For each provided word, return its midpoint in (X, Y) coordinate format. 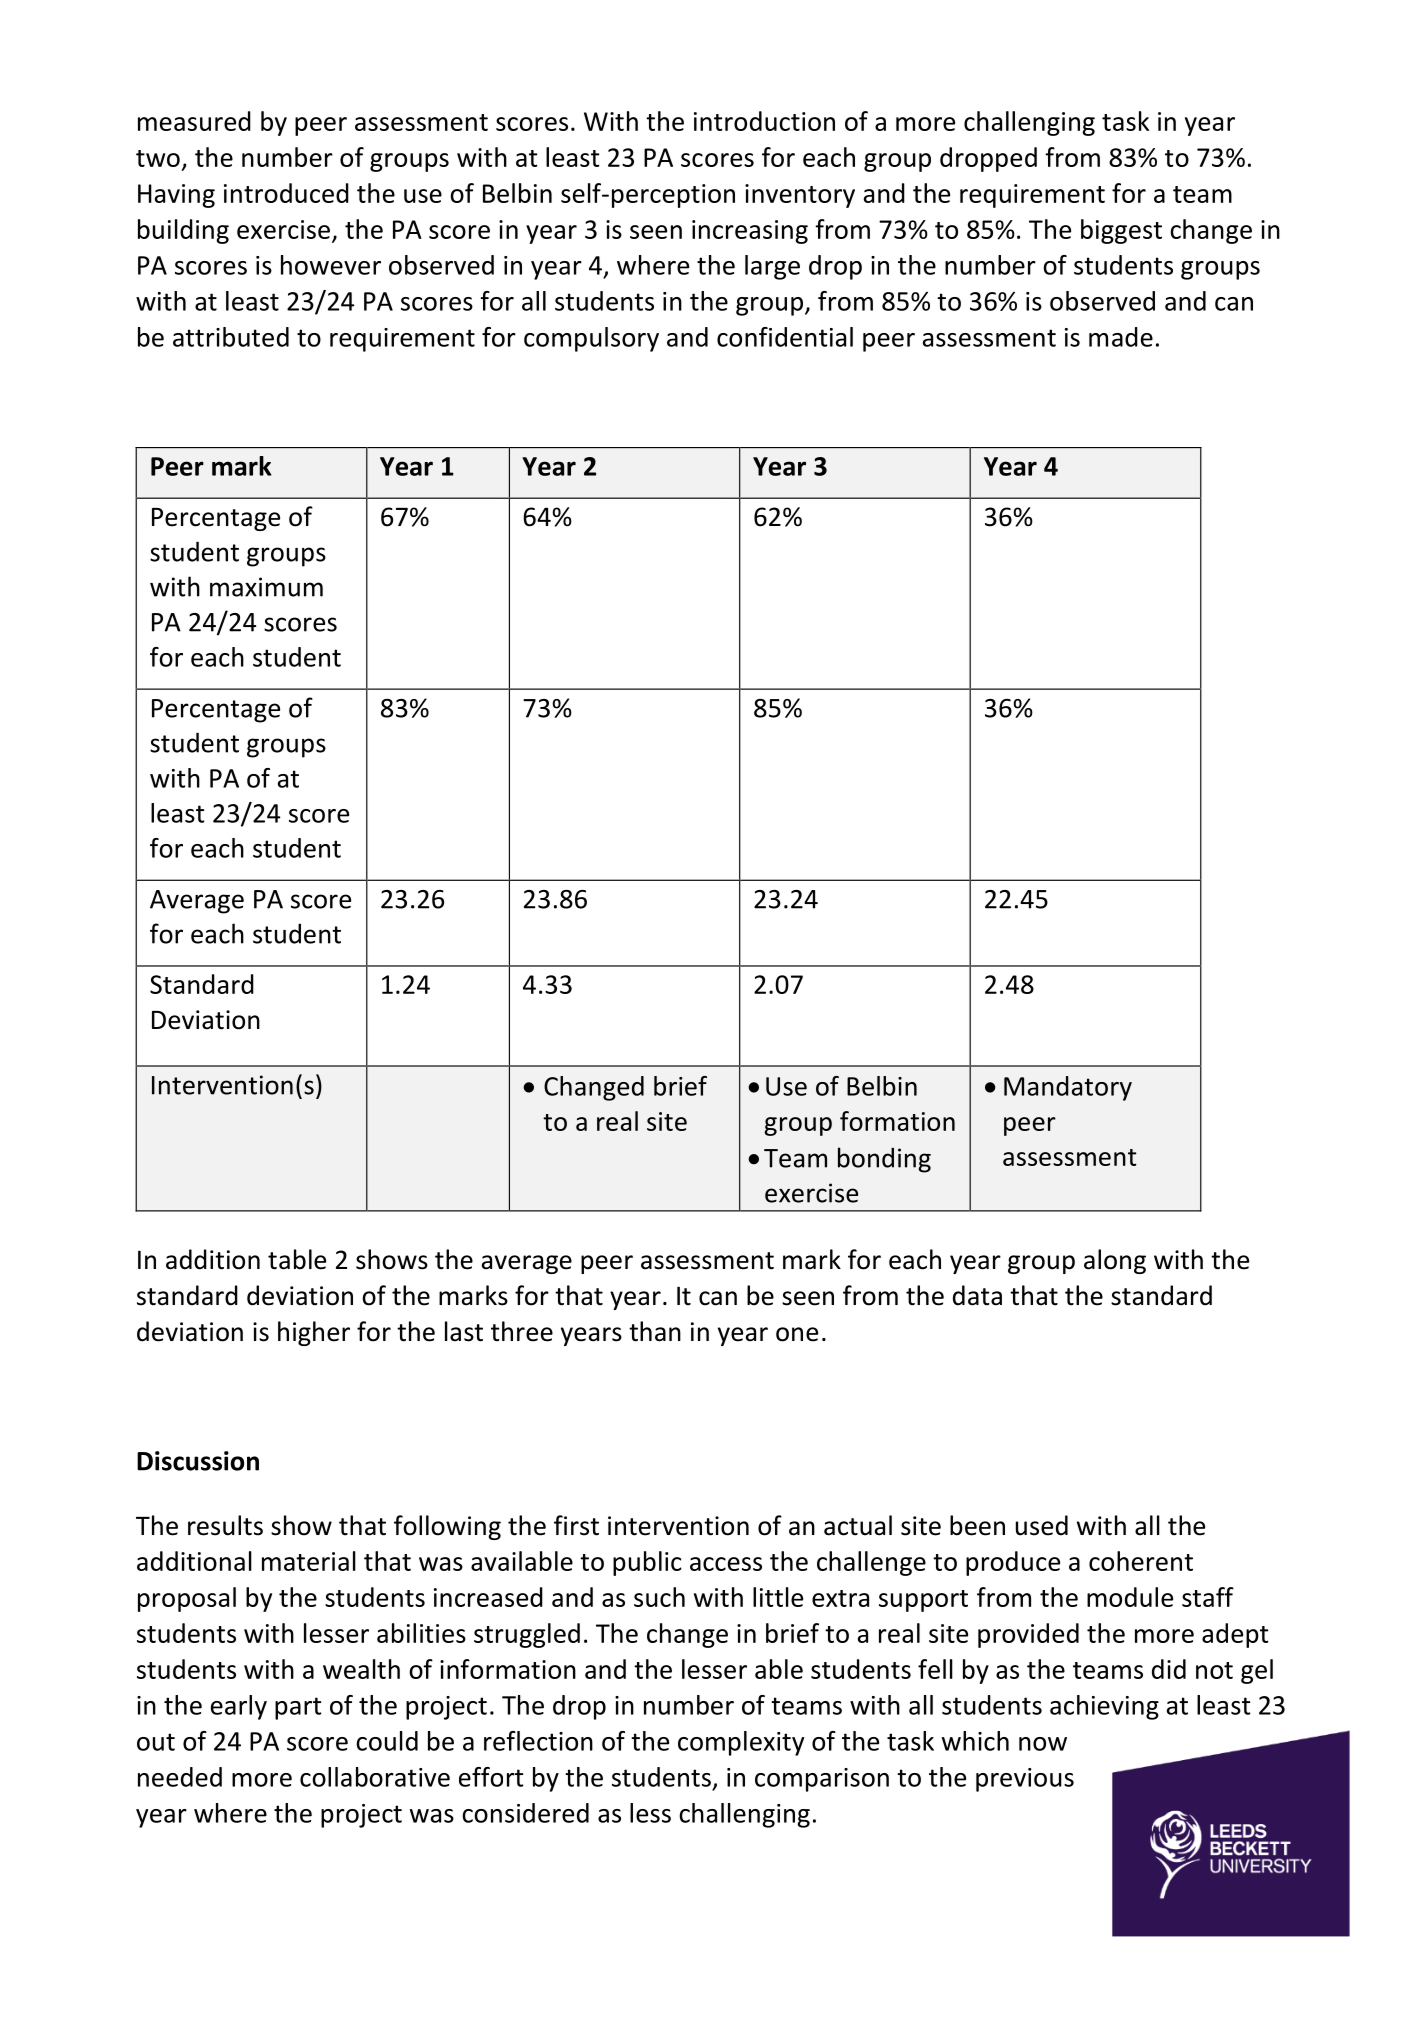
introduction (764, 121)
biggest (1121, 231)
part (298, 1708)
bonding (884, 1160)
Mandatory (1068, 1088)
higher (314, 1333)
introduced (286, 193)
